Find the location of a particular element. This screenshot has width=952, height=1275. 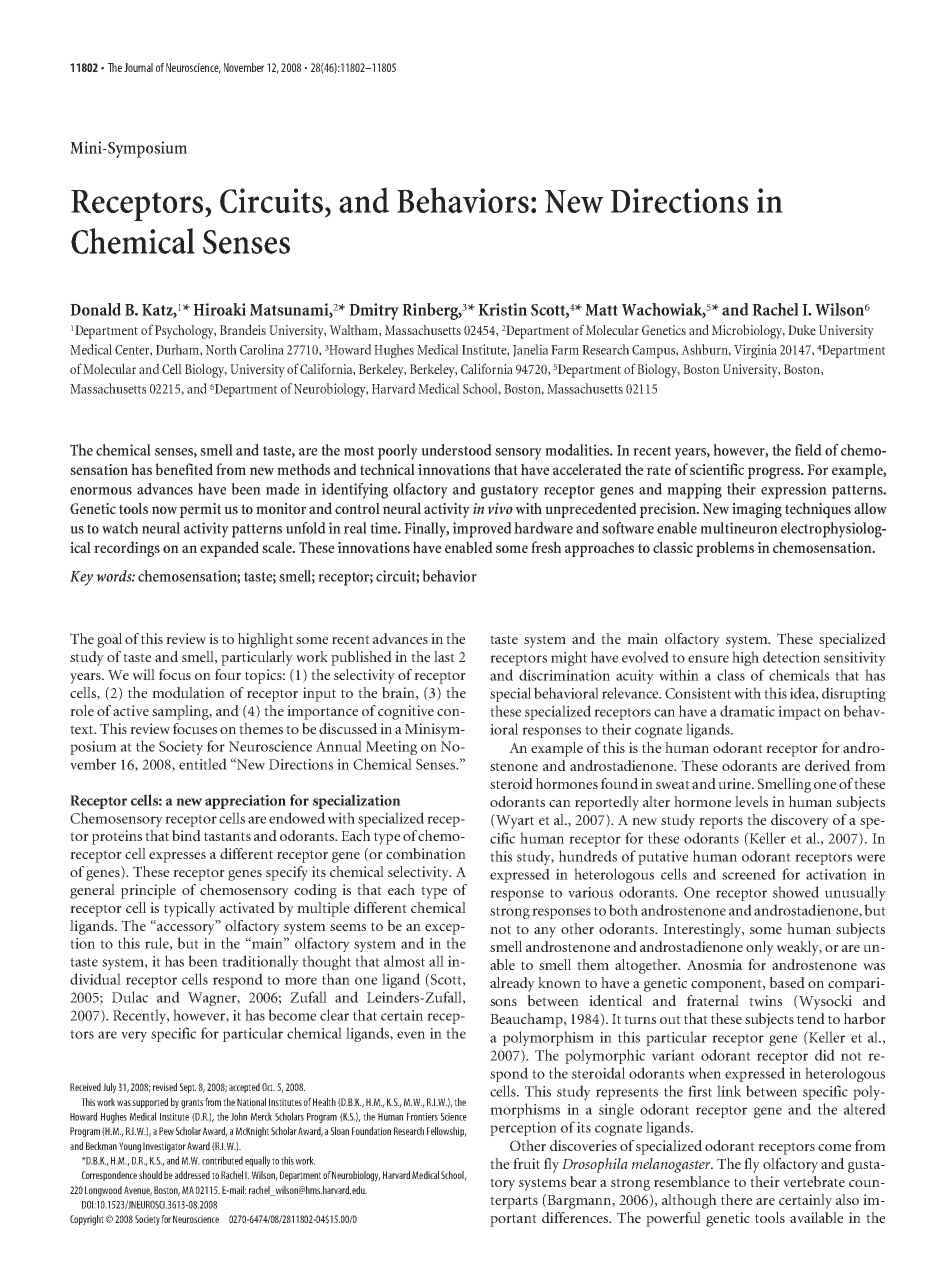

Kristin is located at coordinates (502, 309).
